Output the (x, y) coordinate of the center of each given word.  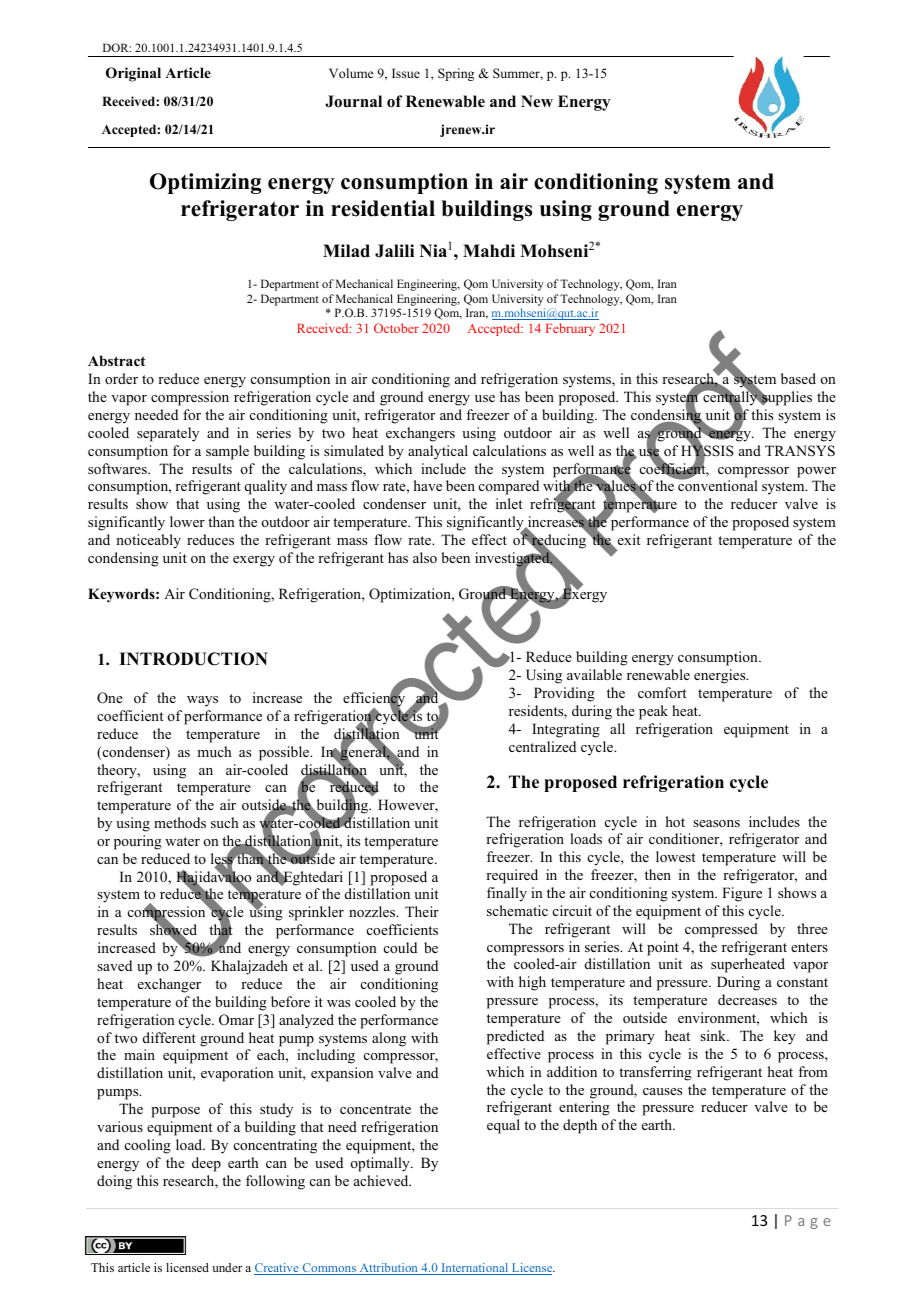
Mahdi (489, 251)
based (798, 378)
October (396, 328)
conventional (717, 484)
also (425, 557)
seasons (716, 823)
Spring (456, 74)
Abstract (116, 360)
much (214, 751)
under (227, 1267)
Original (133, 74)
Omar (236, 1020)
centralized (542, 746)
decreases (747, 999)
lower (187, 521)
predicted (515, 1037)
